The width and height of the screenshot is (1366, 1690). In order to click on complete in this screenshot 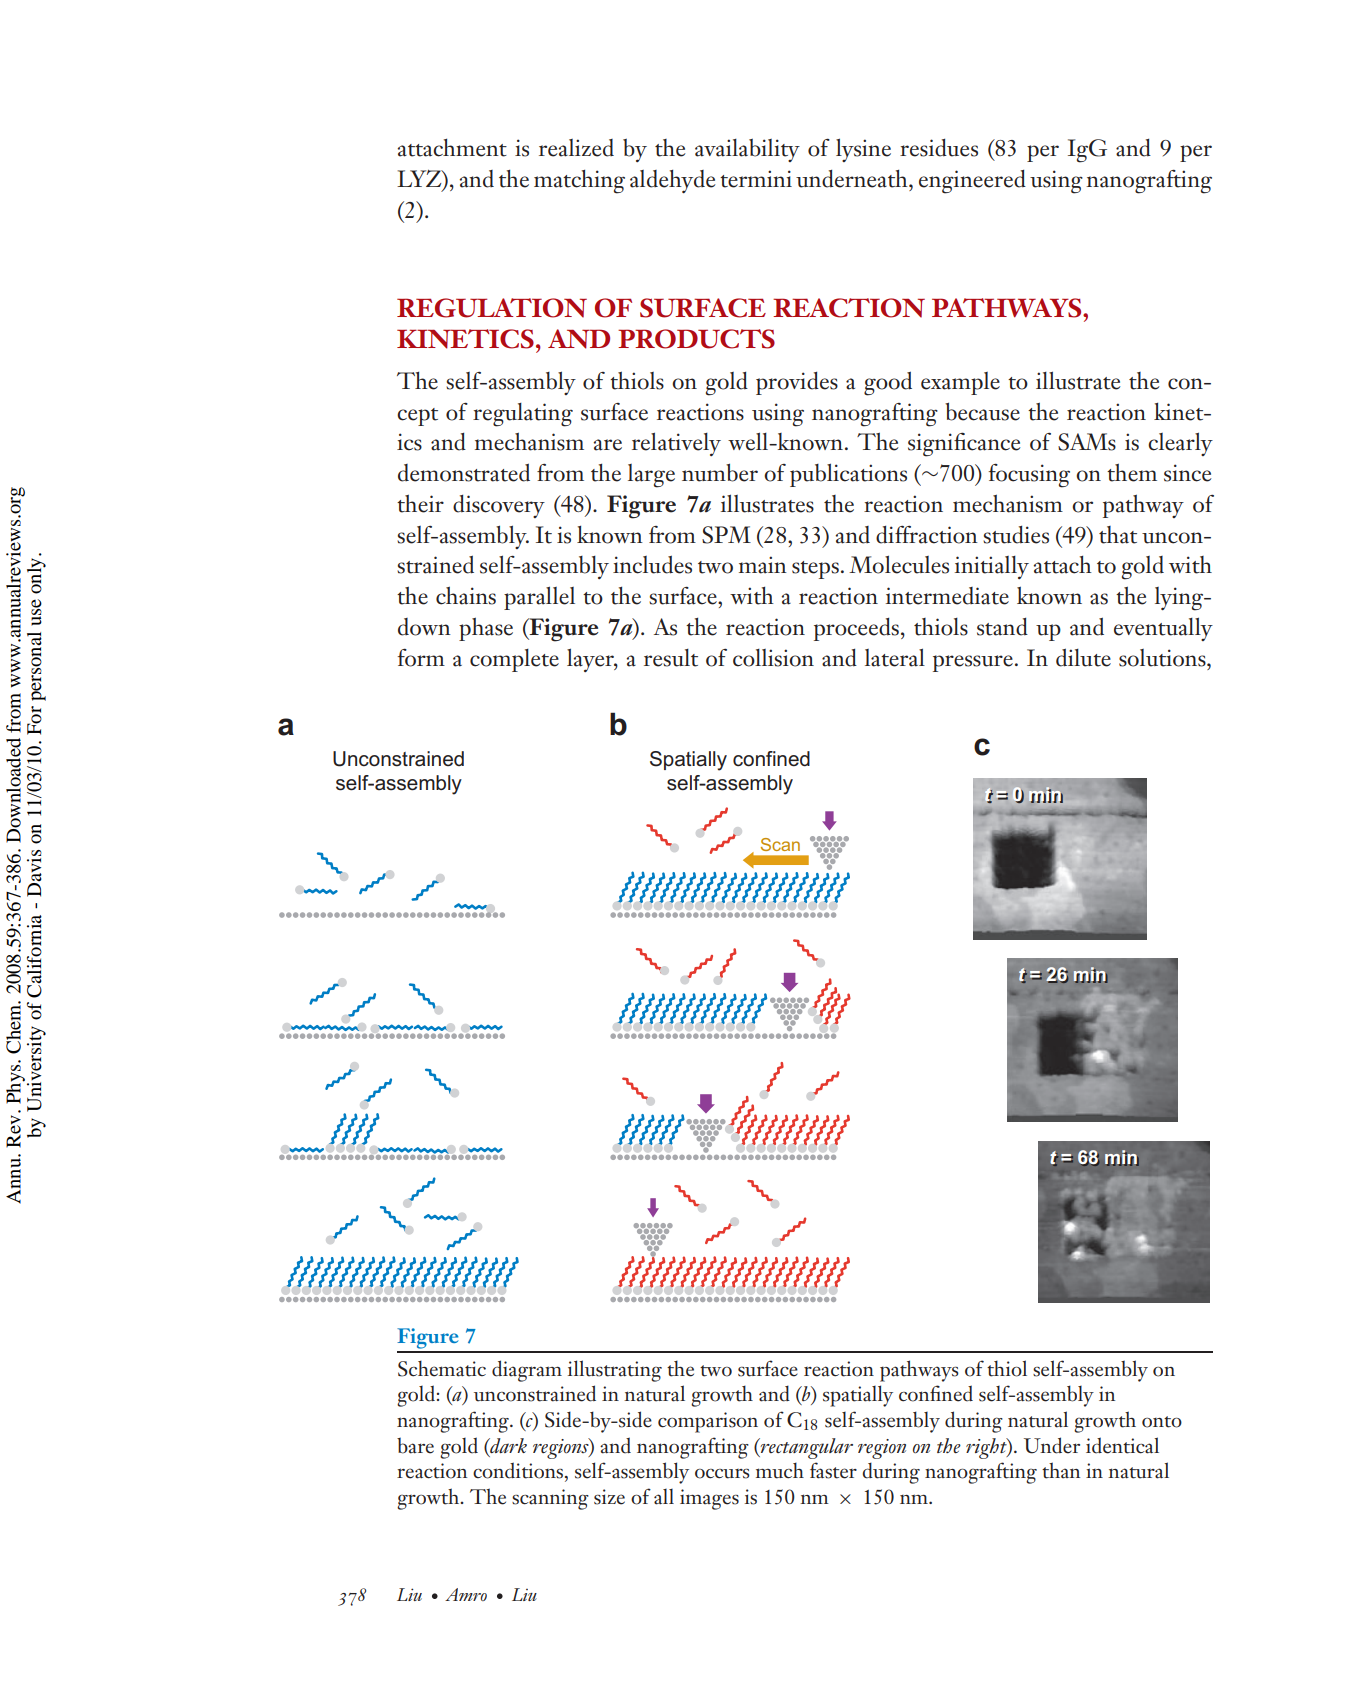, I will do `click(514, 660)`.
